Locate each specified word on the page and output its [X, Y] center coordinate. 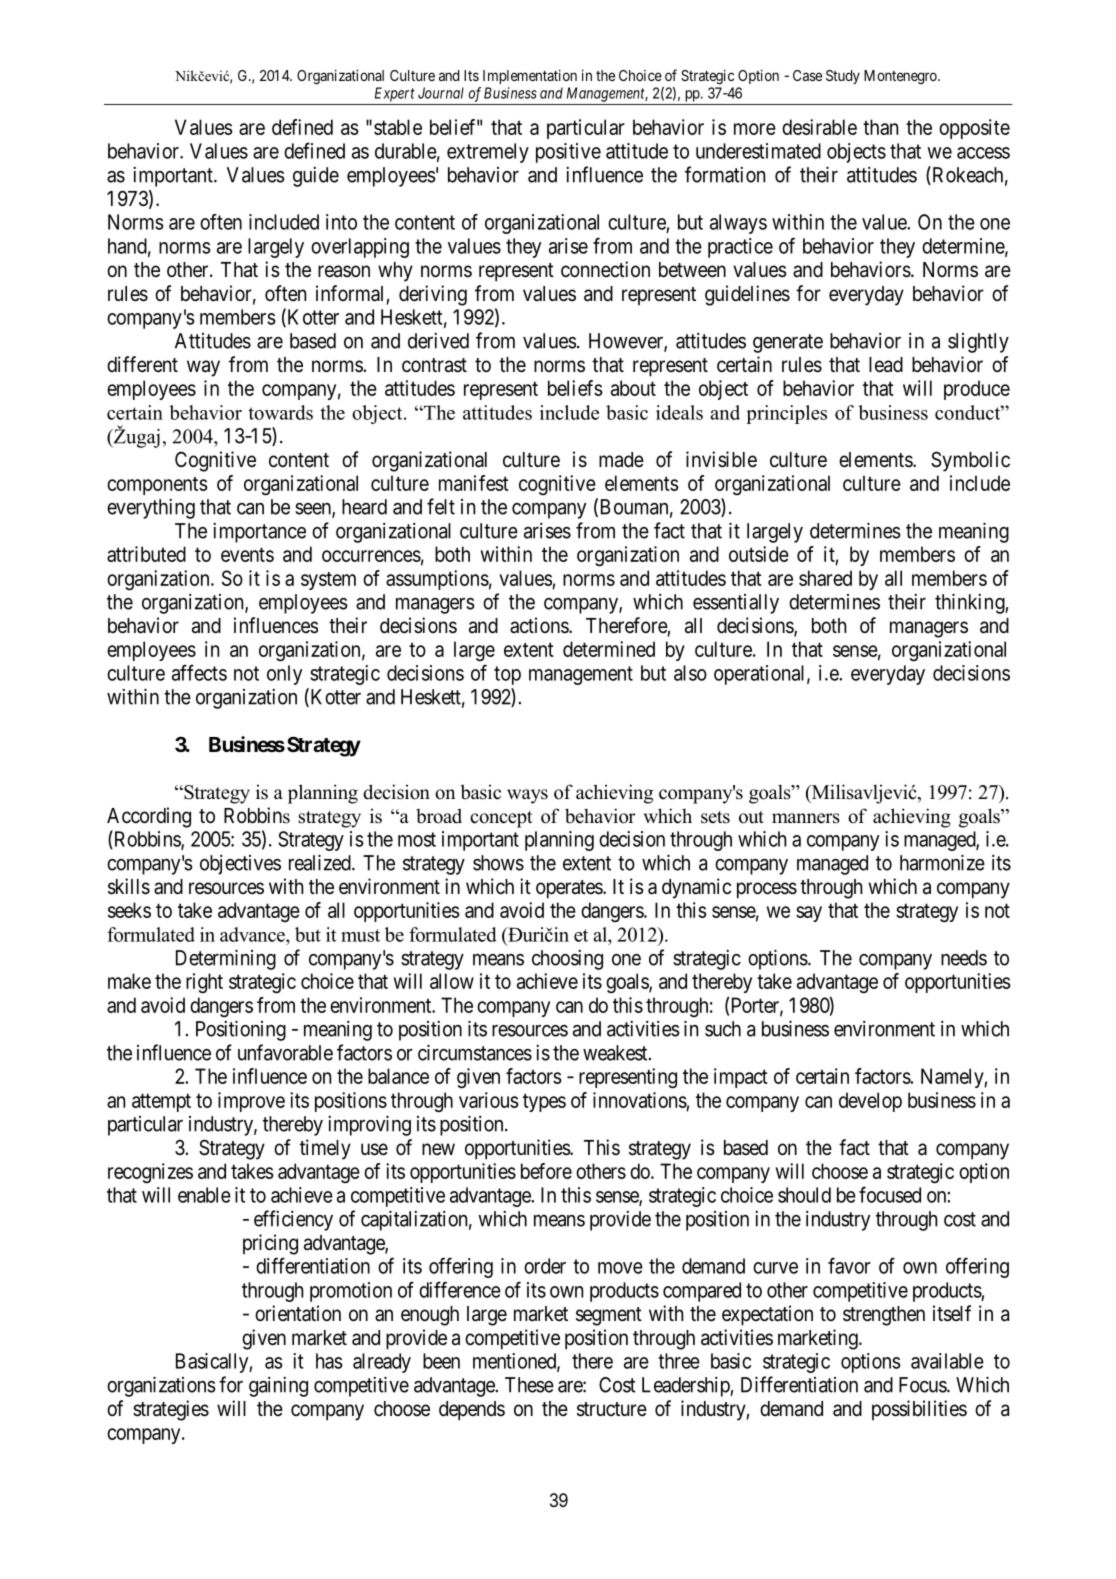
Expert [395, 94]
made [621, 460]
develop [870, 1102]
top [507, 675]
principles [786, 414]
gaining [278, 1387]
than [880, 127]
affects [199, 672]
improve [251, 1102]
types [544, 1102]
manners [806, 818]
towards [280, 412]
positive [568, 153]
